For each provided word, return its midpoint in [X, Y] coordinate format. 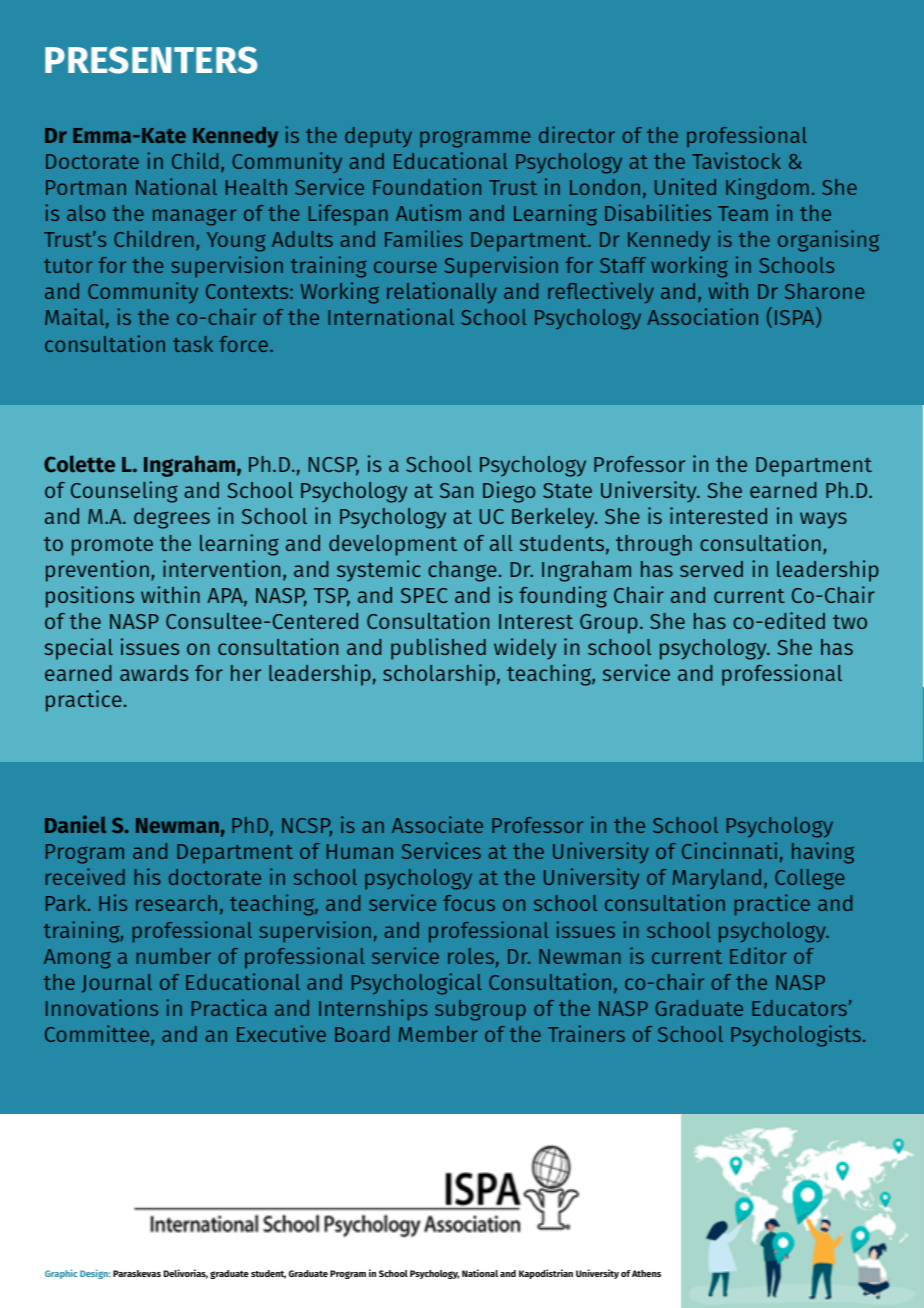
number [174, 956]
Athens [646, 1273]
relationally [442, 292]
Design [95, 1274]
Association [703, 316]
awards [154, 673]
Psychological [416, 984]
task [193, 344]
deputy [378, 137]
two [850, 622]
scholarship [439, 675]
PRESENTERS [151, 60]
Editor [758, 955]
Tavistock [736, 160]
